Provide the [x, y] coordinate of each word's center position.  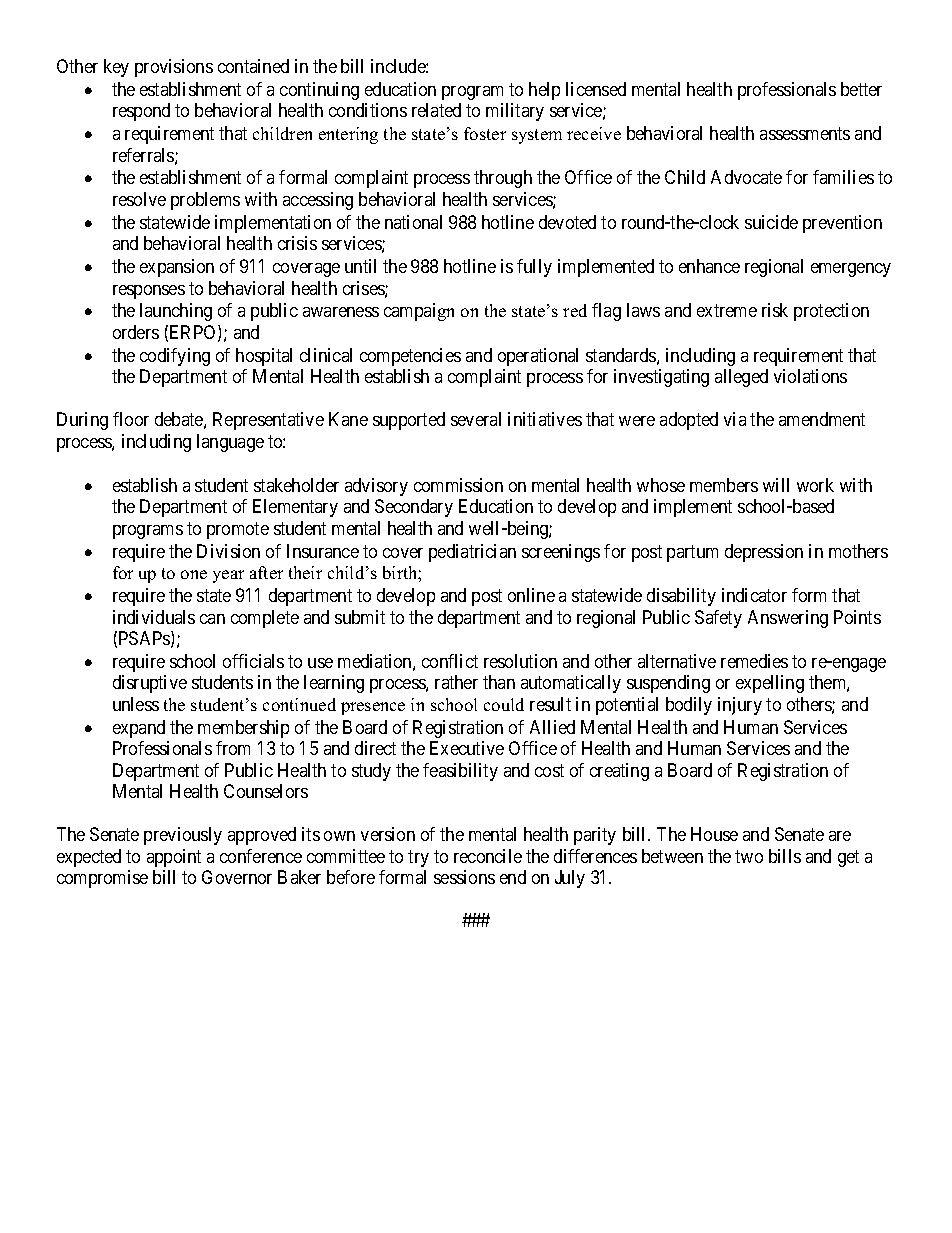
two [749, 856]
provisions [174, 68]
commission [458, 485]
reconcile [488, 856]
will [776, 485]
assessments [805, 133]
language [230, 443]
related [436, 110]
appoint [174, 858]
